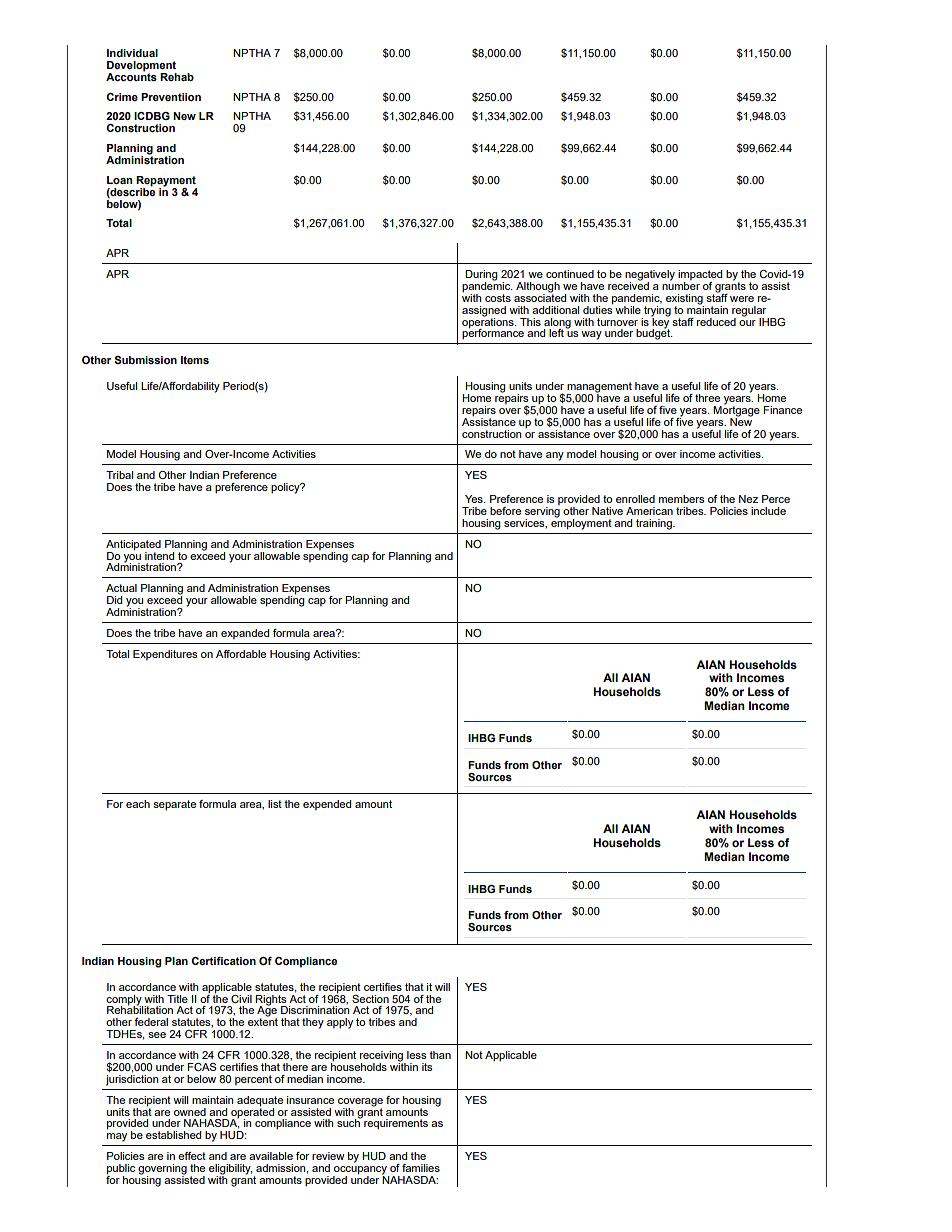  Describe the element at coordinates (700, 276) in the page. I see `impacted` at that location.
